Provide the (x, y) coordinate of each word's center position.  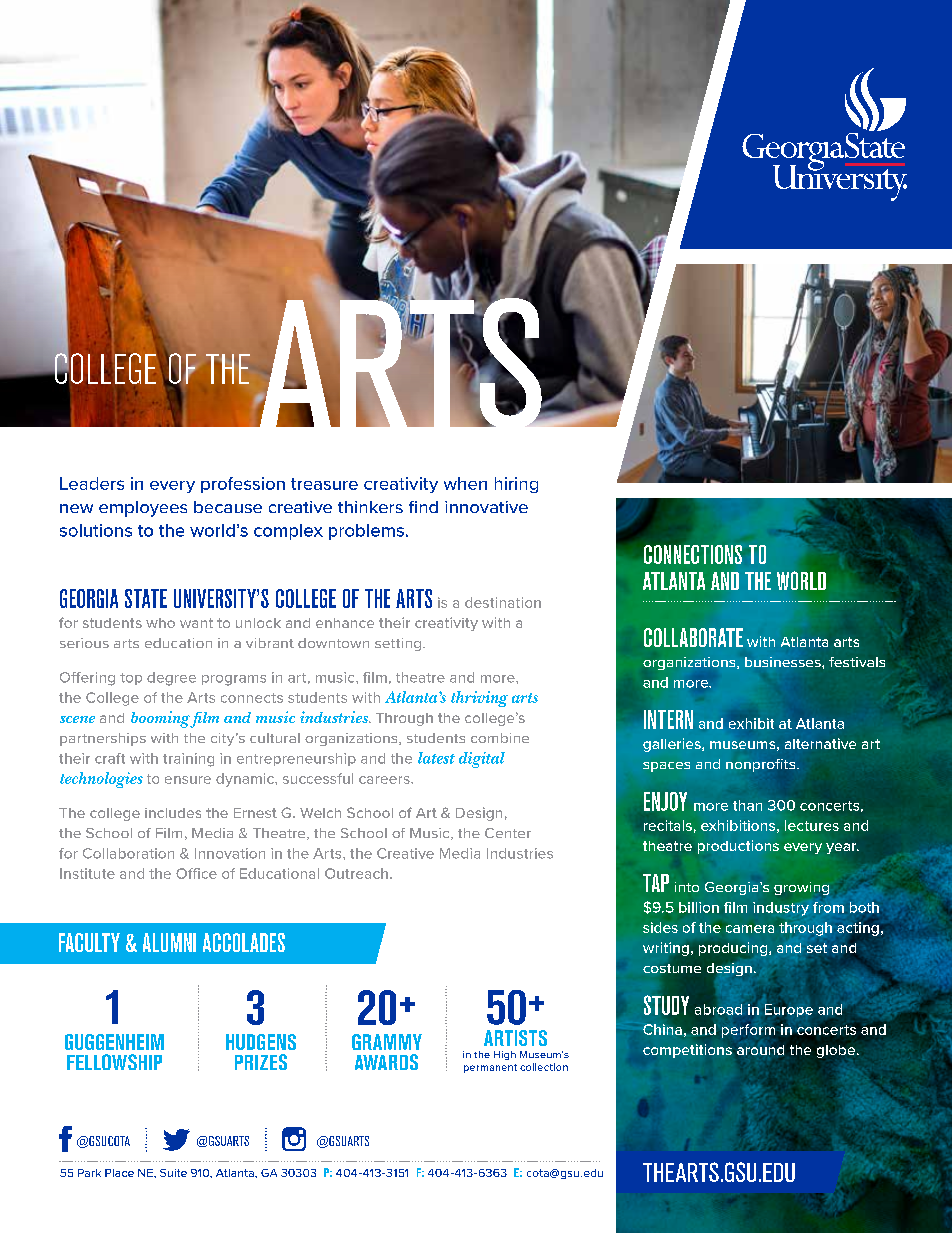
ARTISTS (515, 1038)
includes (173, 813)
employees (143, 509)
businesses (784, 662)
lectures (812, 825)
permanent (490, 1068)
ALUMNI (169, 942)
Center (508, 833)
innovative (486, 507)
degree (171, 679)
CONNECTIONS (693, 554)
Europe (789, 1010)
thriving (479, 699)
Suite (173, 1173)
